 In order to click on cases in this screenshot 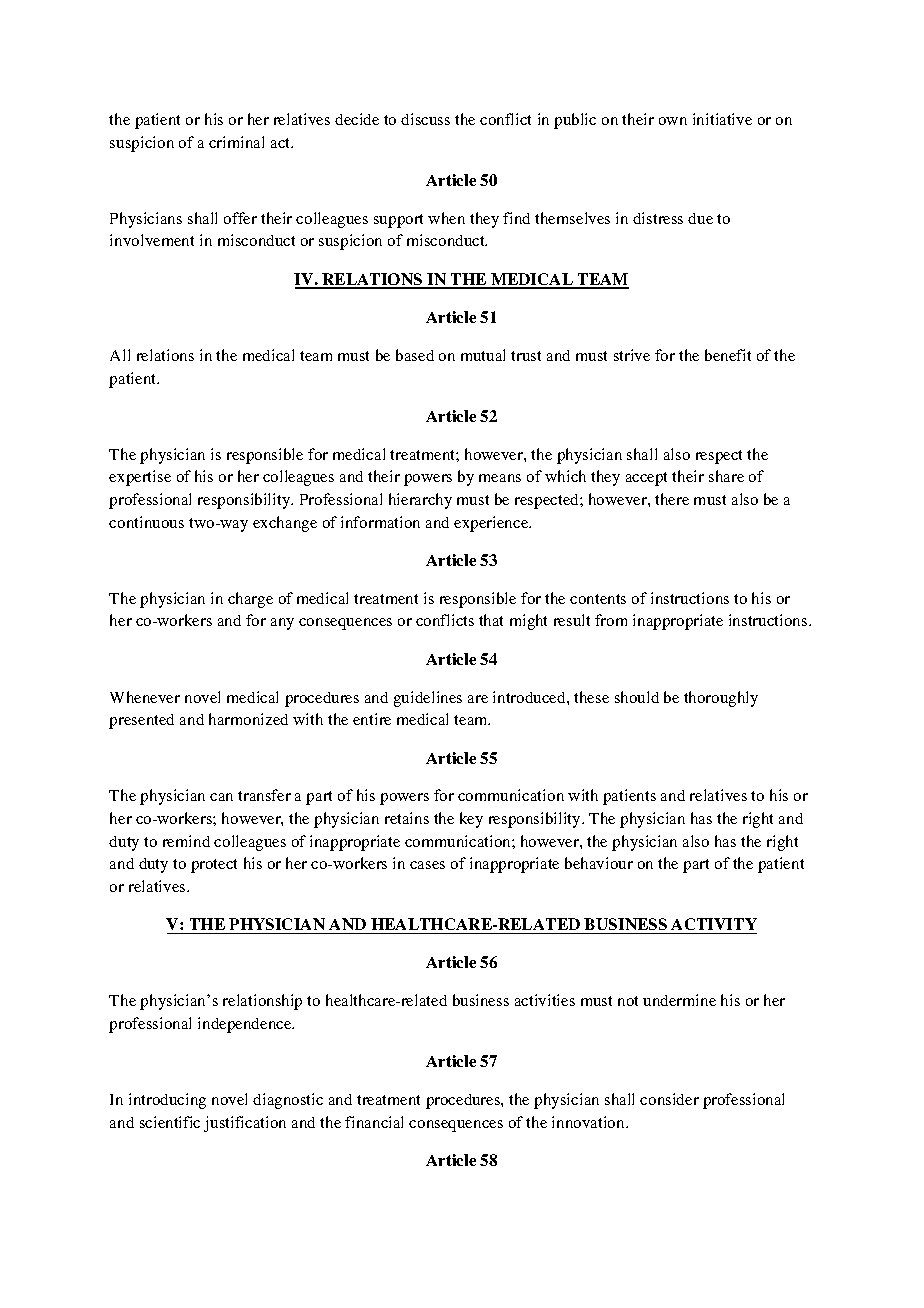, I will do `click(427, 865)`.
